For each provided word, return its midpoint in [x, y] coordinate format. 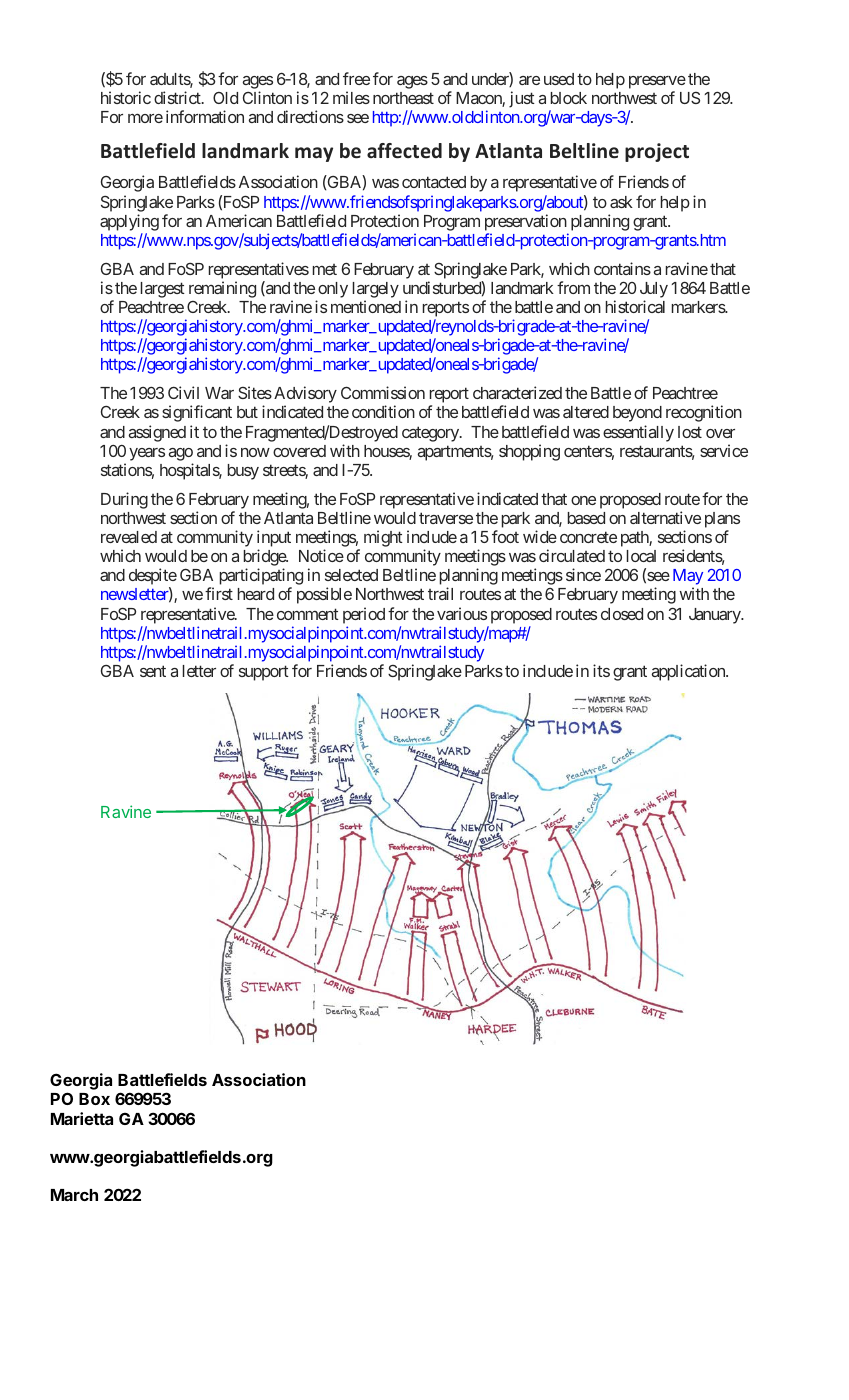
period [364, 615]
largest [163, 290]
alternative [665, 517]
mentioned [366, 306]
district [178, 97]
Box [94, 1099]
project [657, 152]
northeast [403, 98]
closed [622, 614]
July [654, 290]
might [383, 538]
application [689, 672]
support [264, 673]
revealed [129, 537]
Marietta [82, 1118]
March [74, 1195]
